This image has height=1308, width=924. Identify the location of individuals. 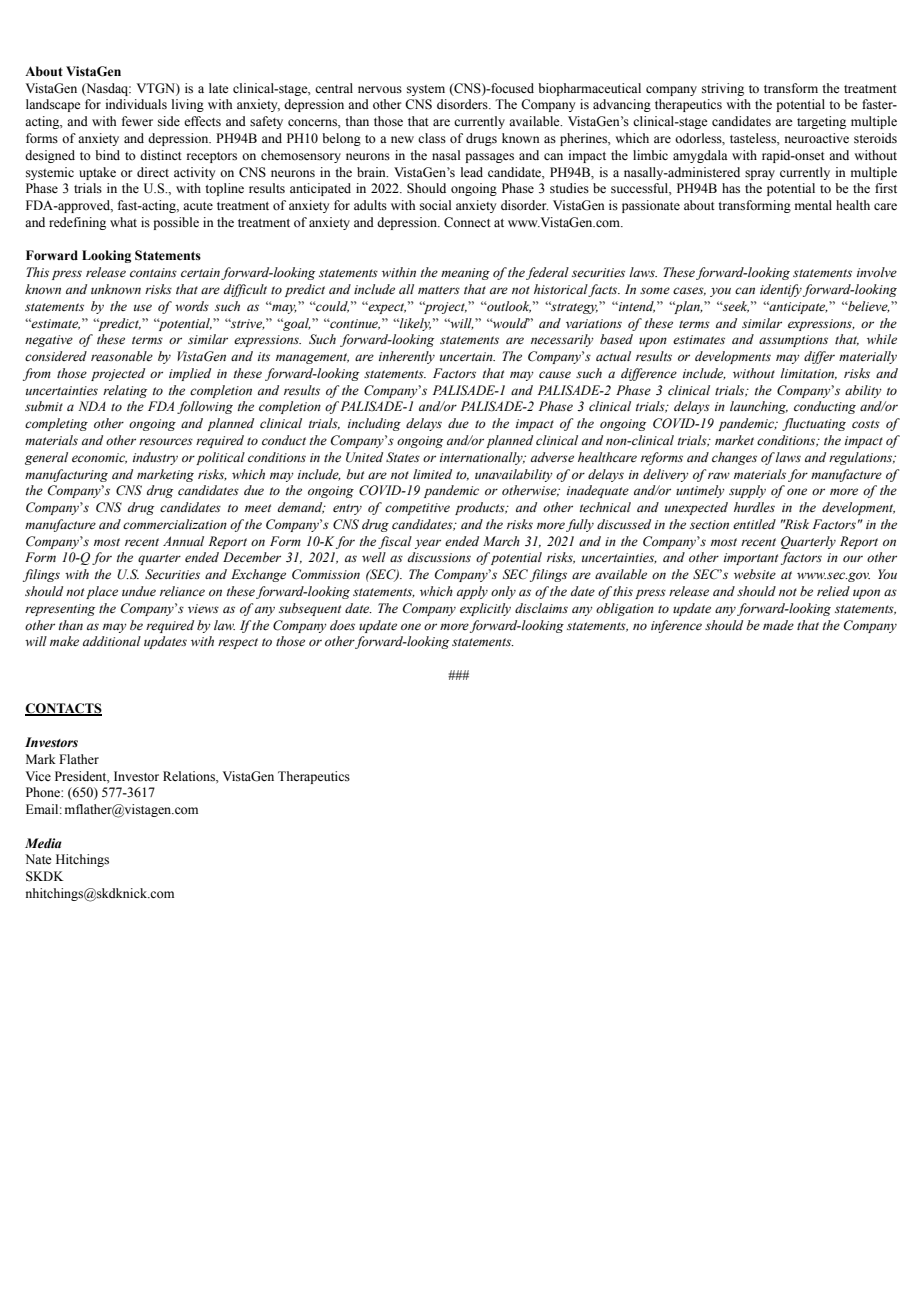
(136, 104).
